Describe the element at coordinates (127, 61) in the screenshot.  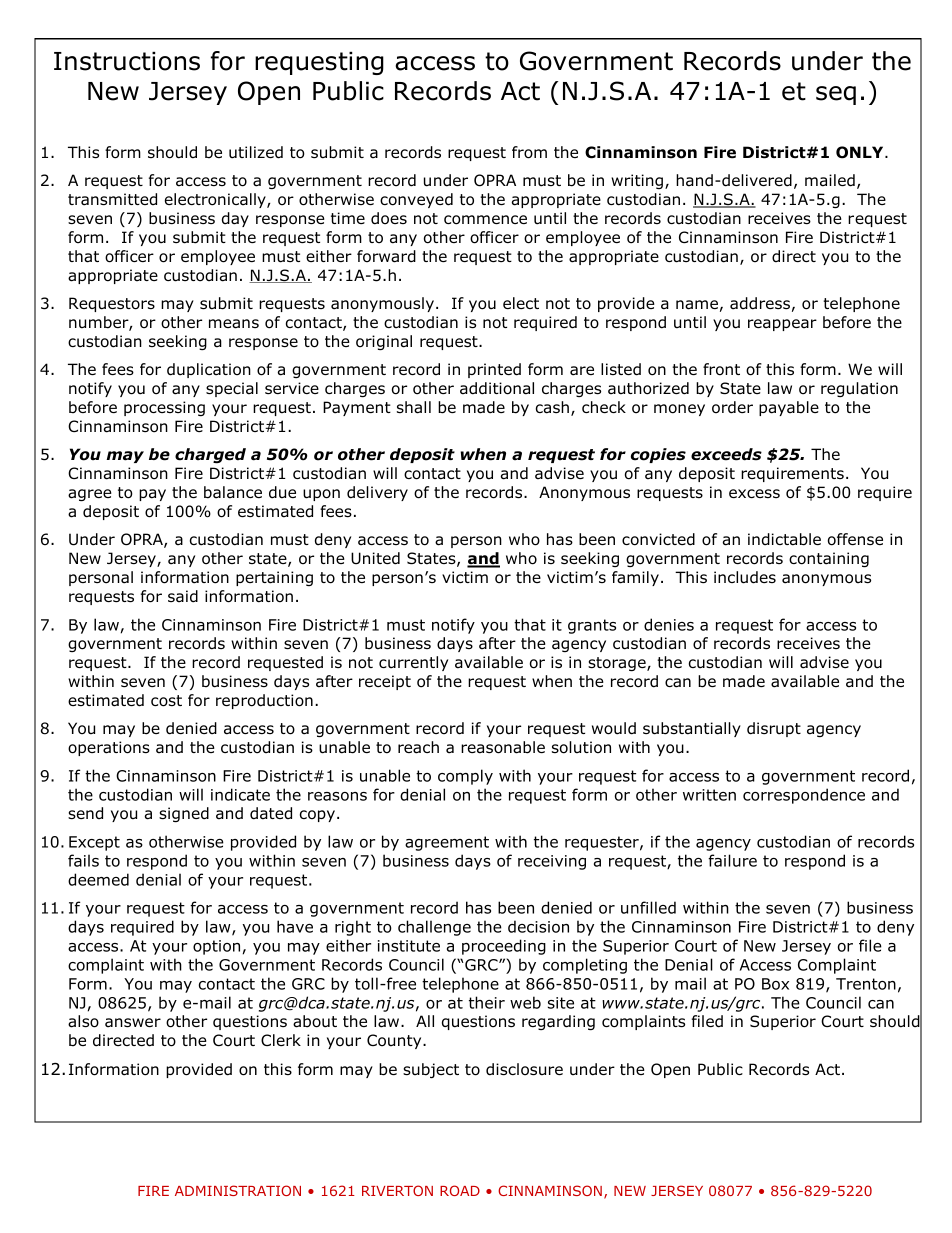
I see `Instructions` at that location.
